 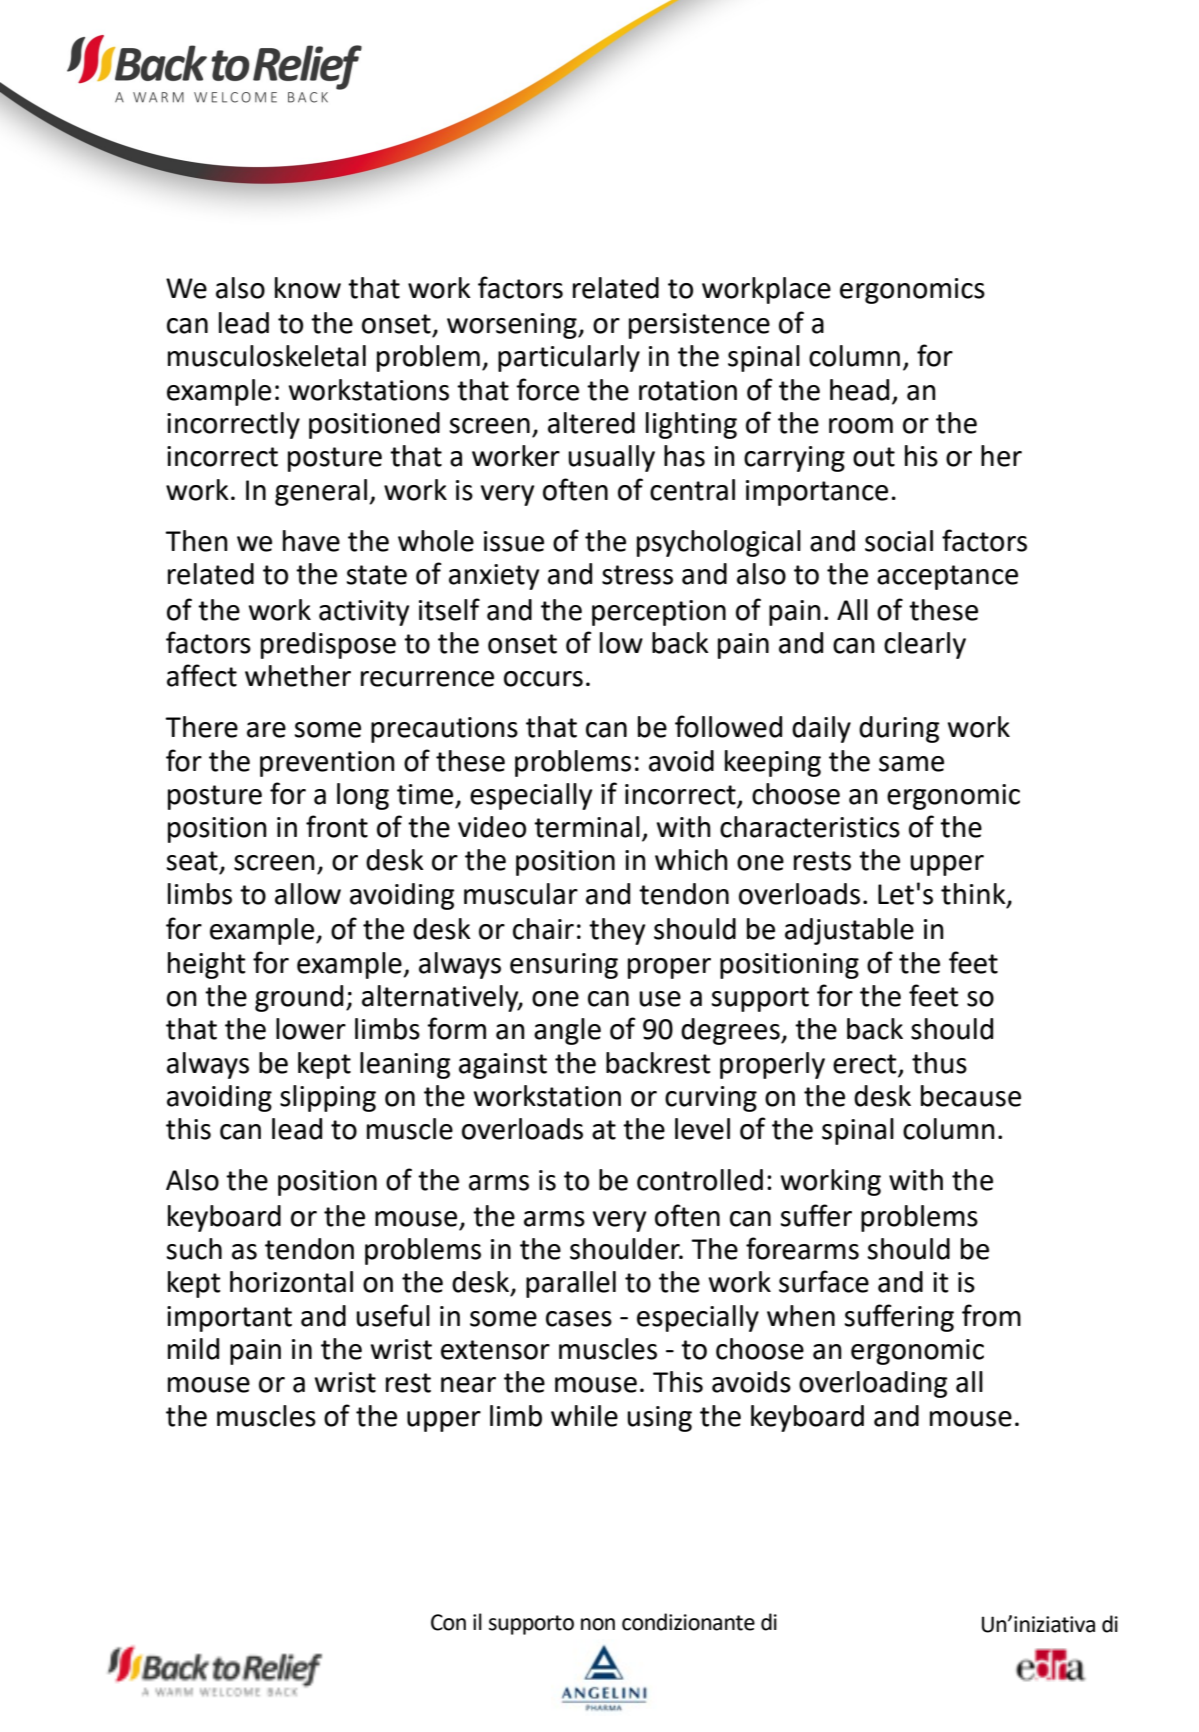 I want to click on particularly, so click(x=569, y=358).
